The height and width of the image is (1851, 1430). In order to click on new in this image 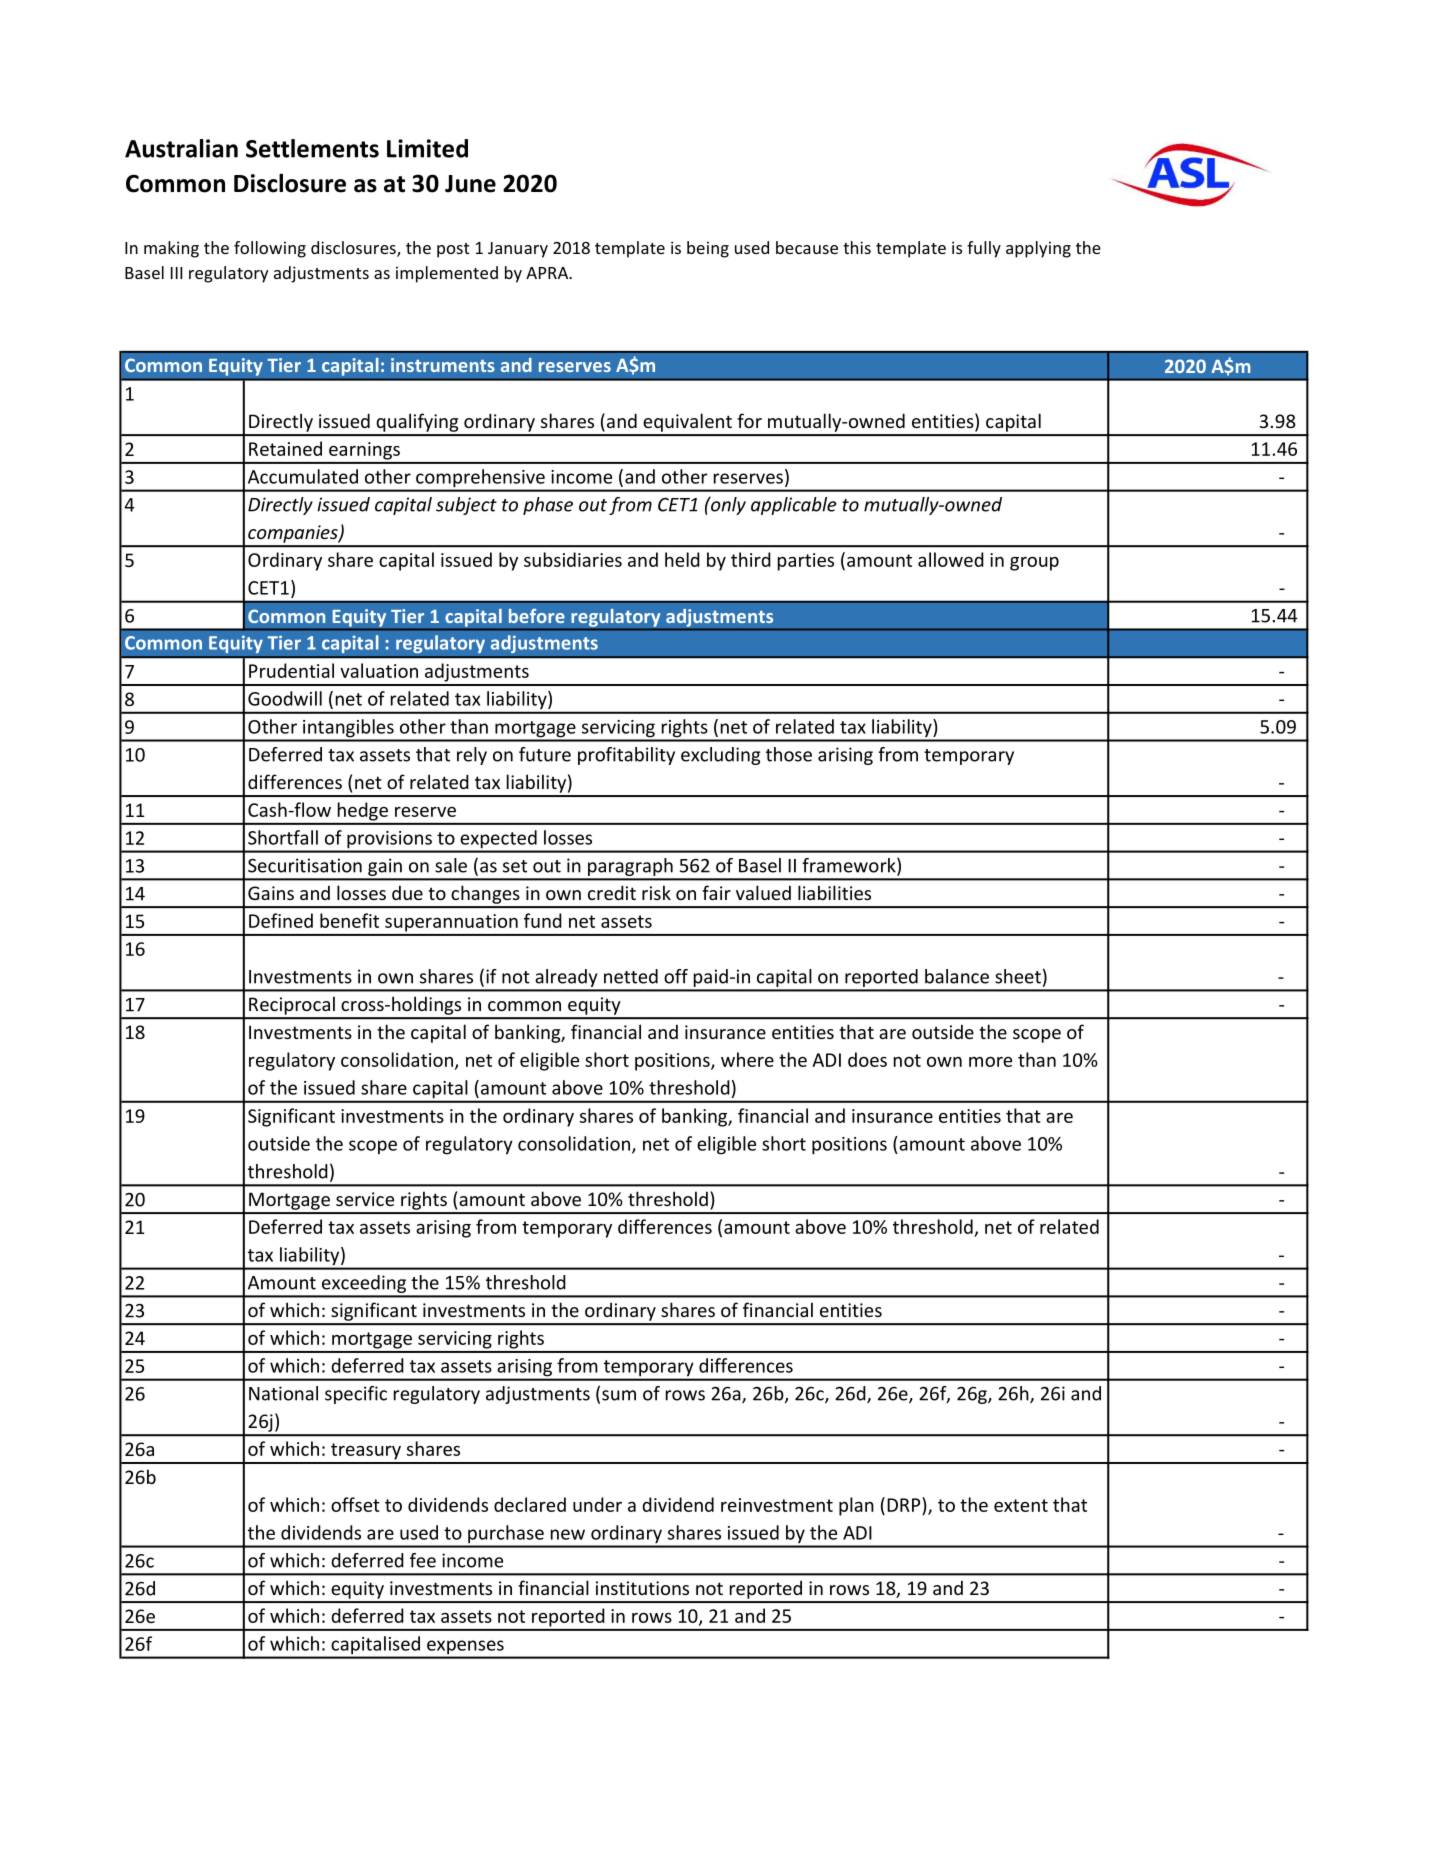, I will do `click(568, 1534)`.
